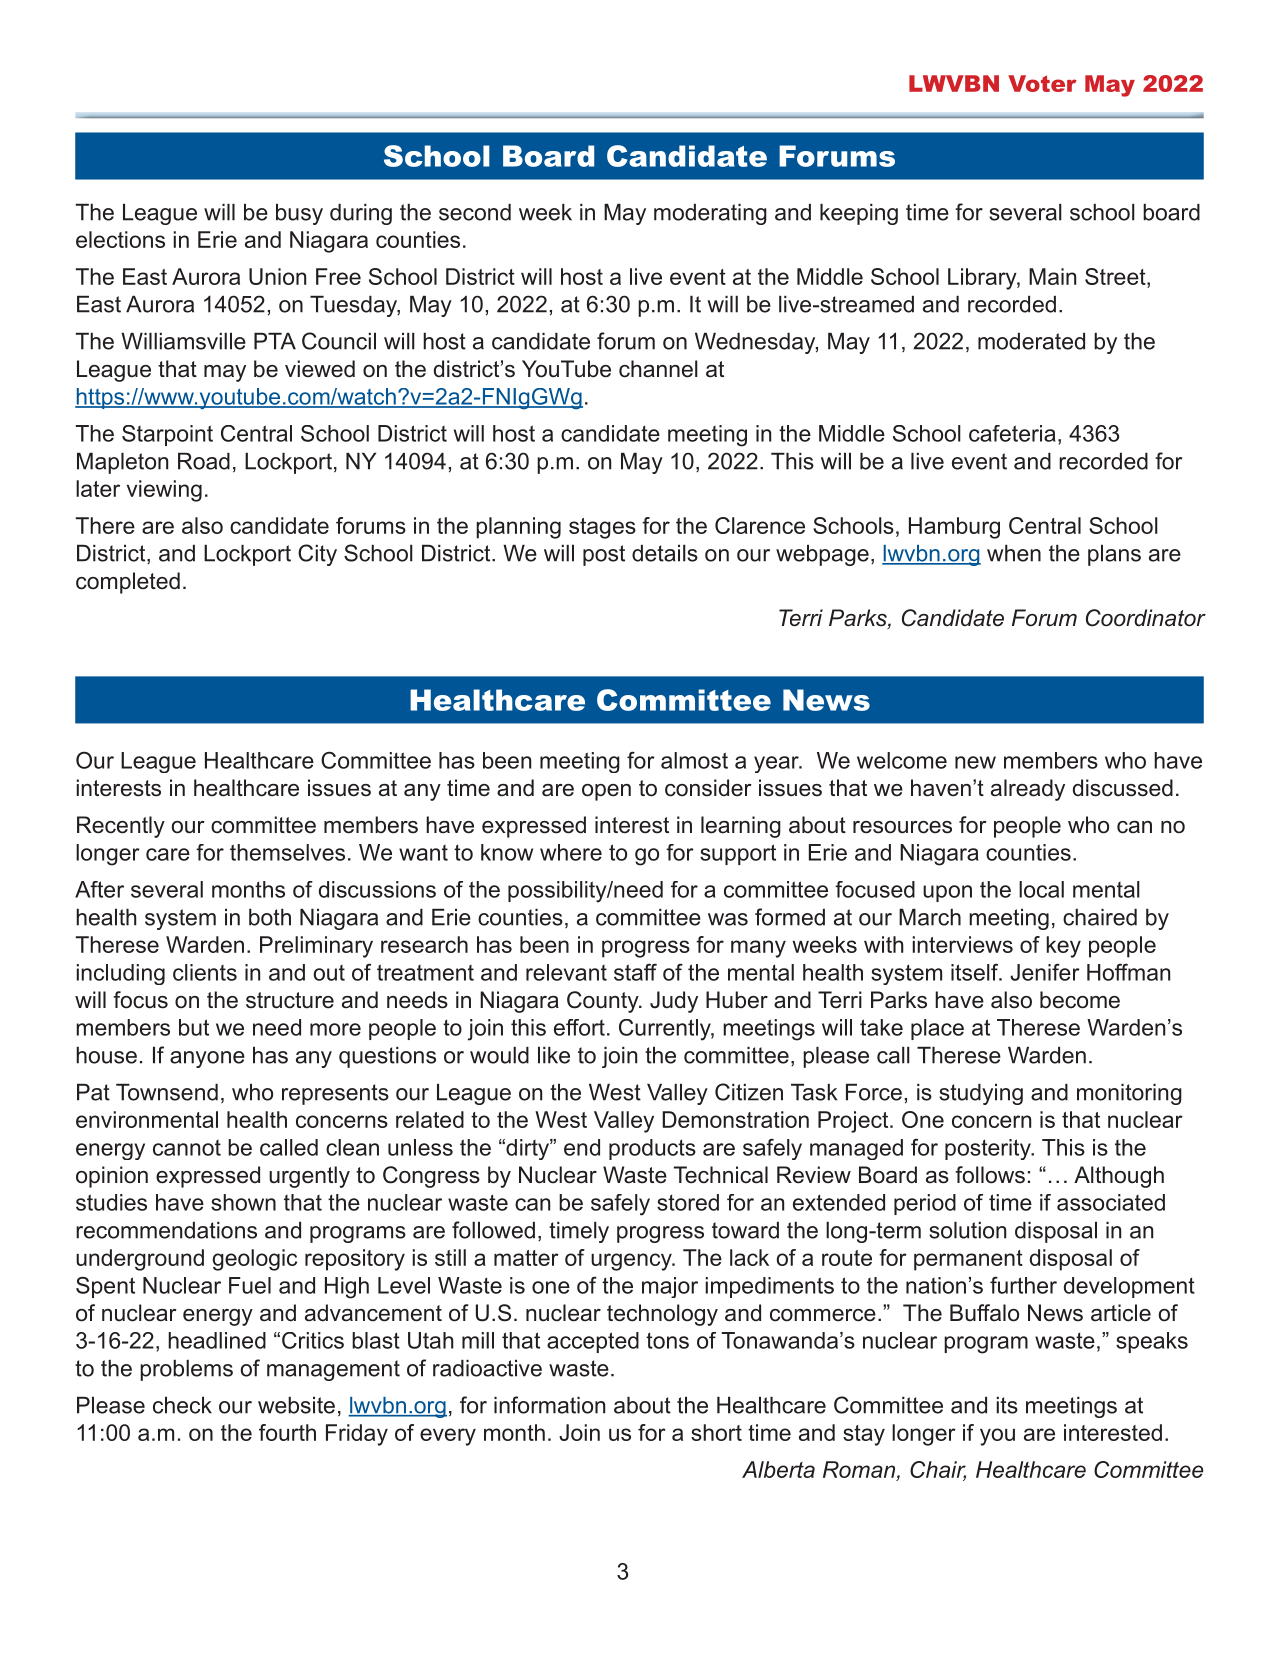  What do you see at coordinates (652, 1149) in the screenshot?
I see `products` at bounding box center [652, 1149].
